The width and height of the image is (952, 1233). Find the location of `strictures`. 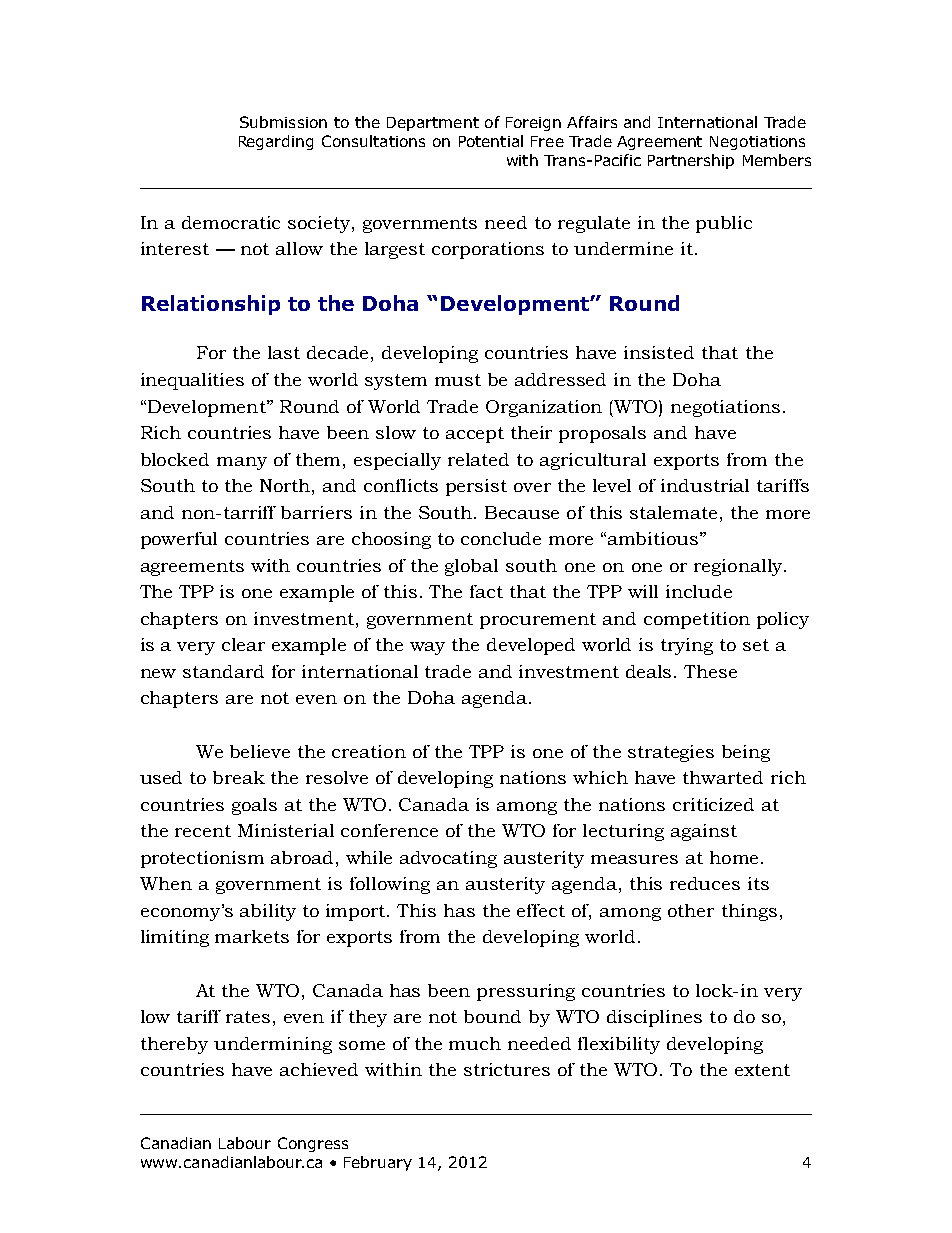

strictures is located at coordinates (507, 1069).
